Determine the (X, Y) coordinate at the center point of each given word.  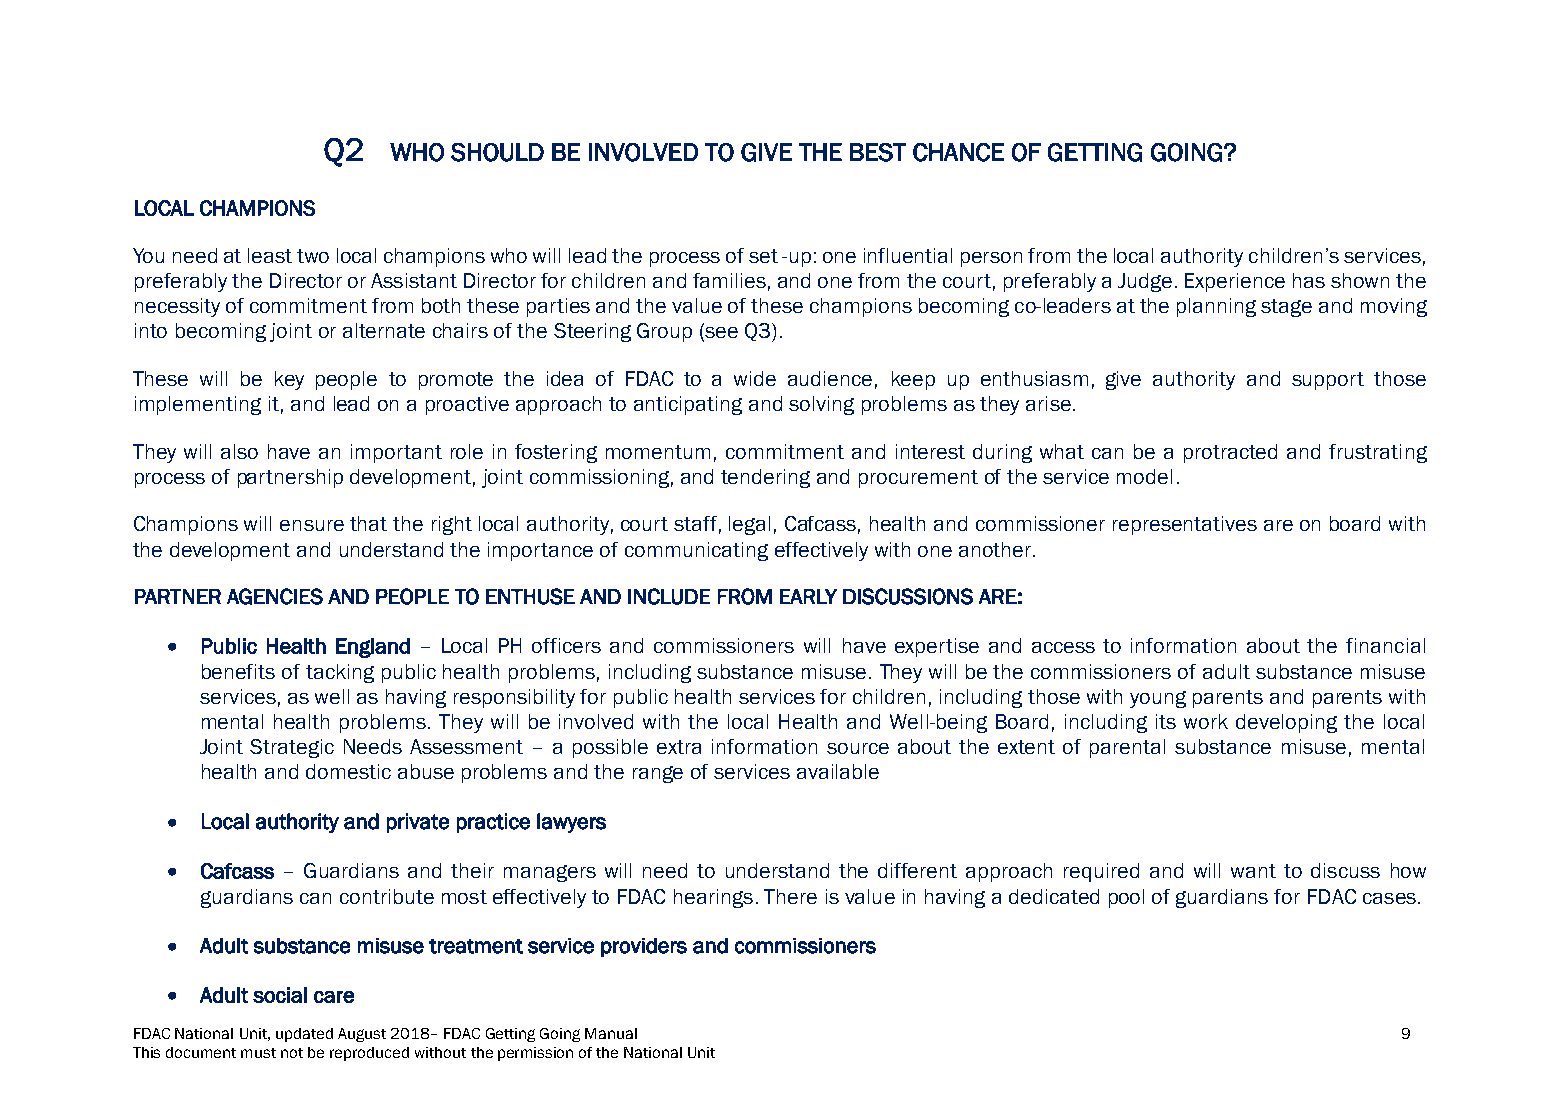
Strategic (292, 748)
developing (1286, 723)
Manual (611, 1033)
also (239, 451)
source (858, 748)
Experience (1235, 282)
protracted (1230, 453)
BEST (878, 152)
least (270, 255)
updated (304, 1035)
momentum (658, 452)
